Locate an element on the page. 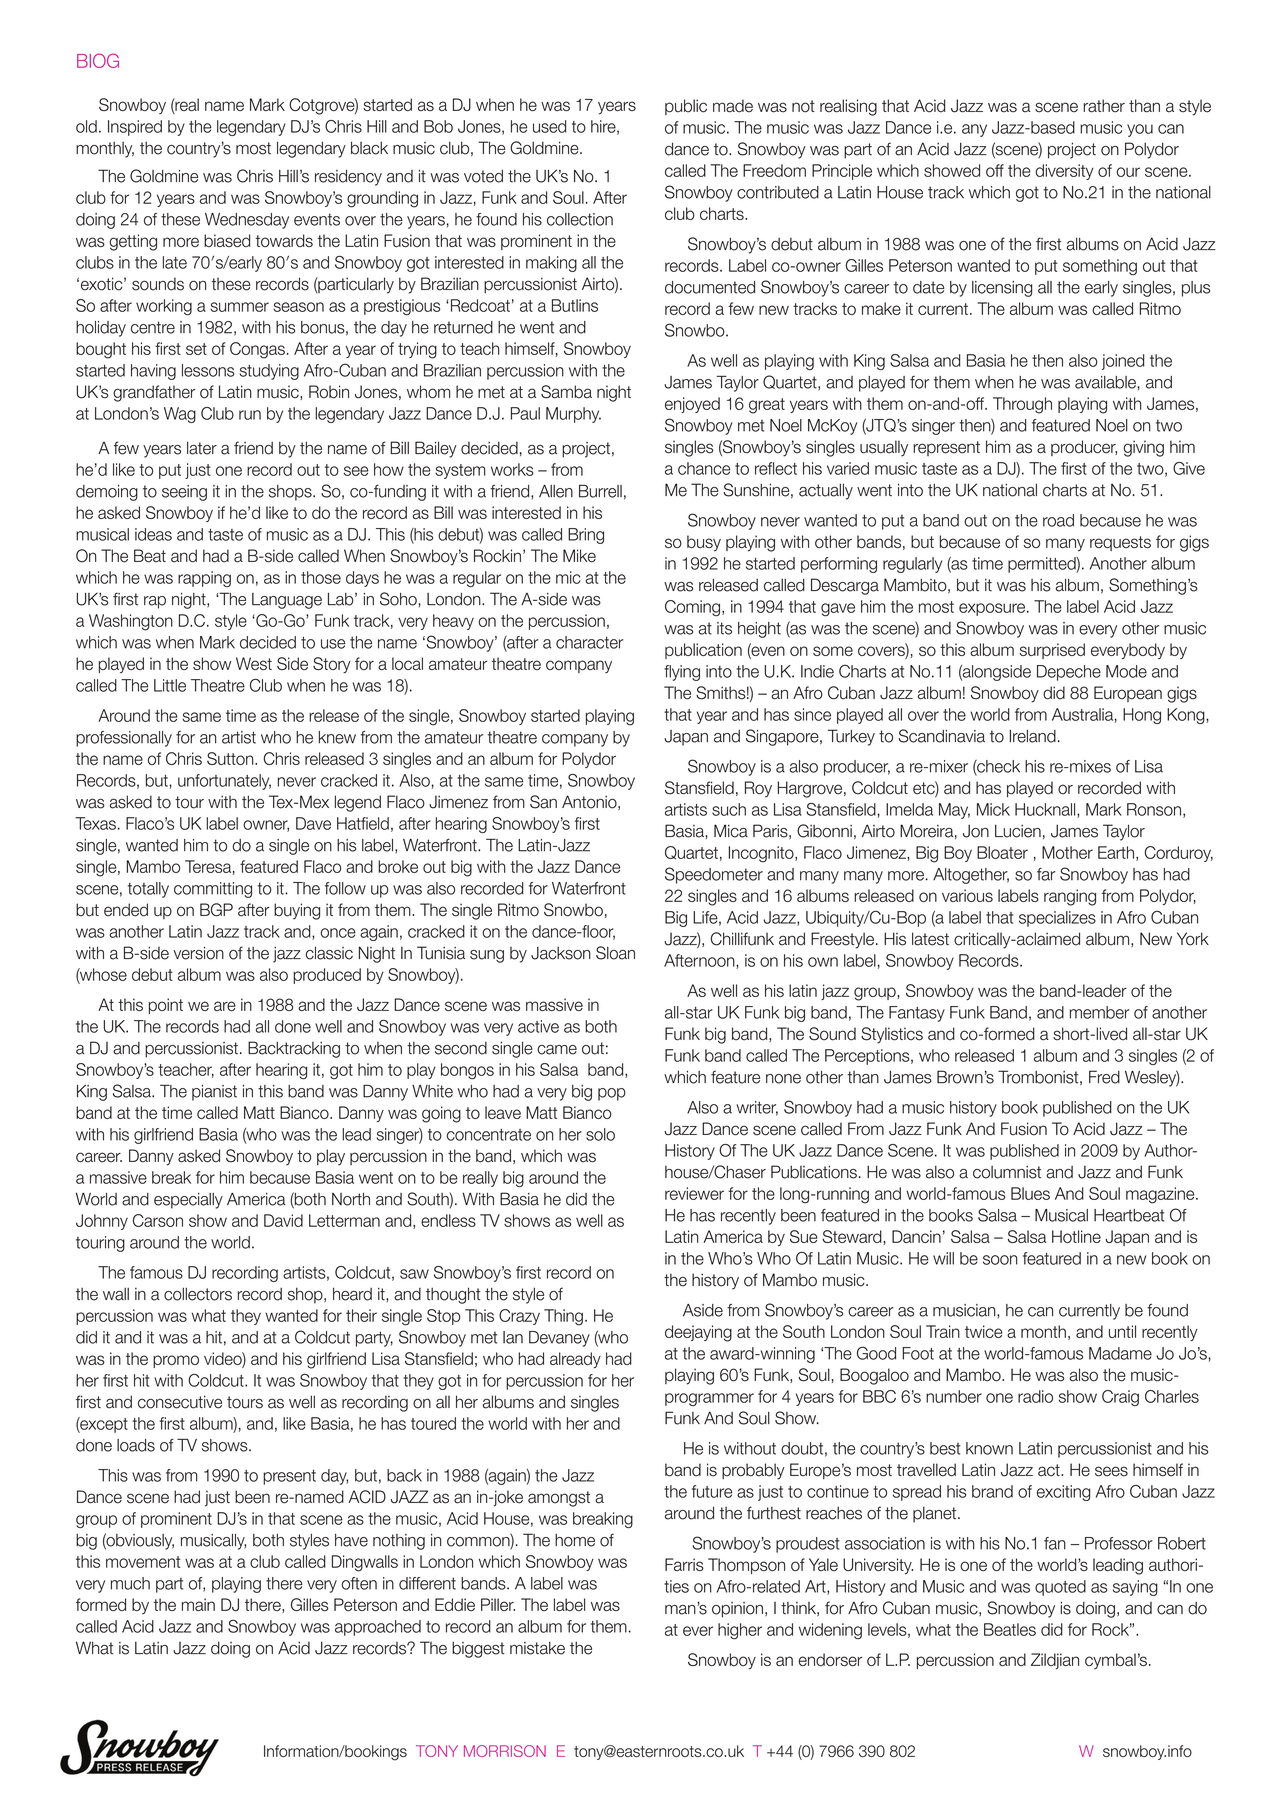 The image size is (1285, 1817). road is located at coordinates (1058, 520).
